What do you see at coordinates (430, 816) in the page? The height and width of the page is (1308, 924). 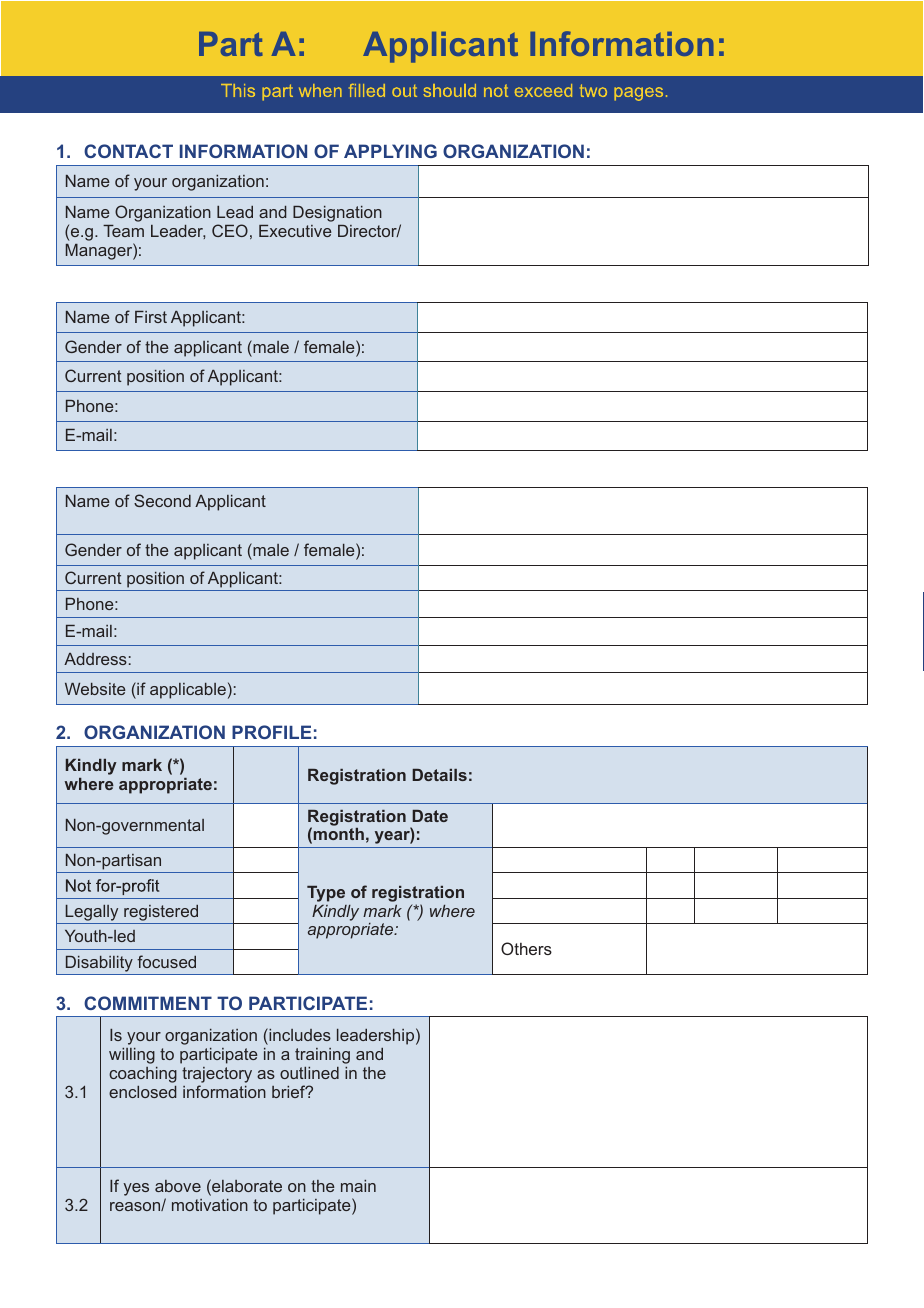 I see `Date` at bounding box center [430, 816].
